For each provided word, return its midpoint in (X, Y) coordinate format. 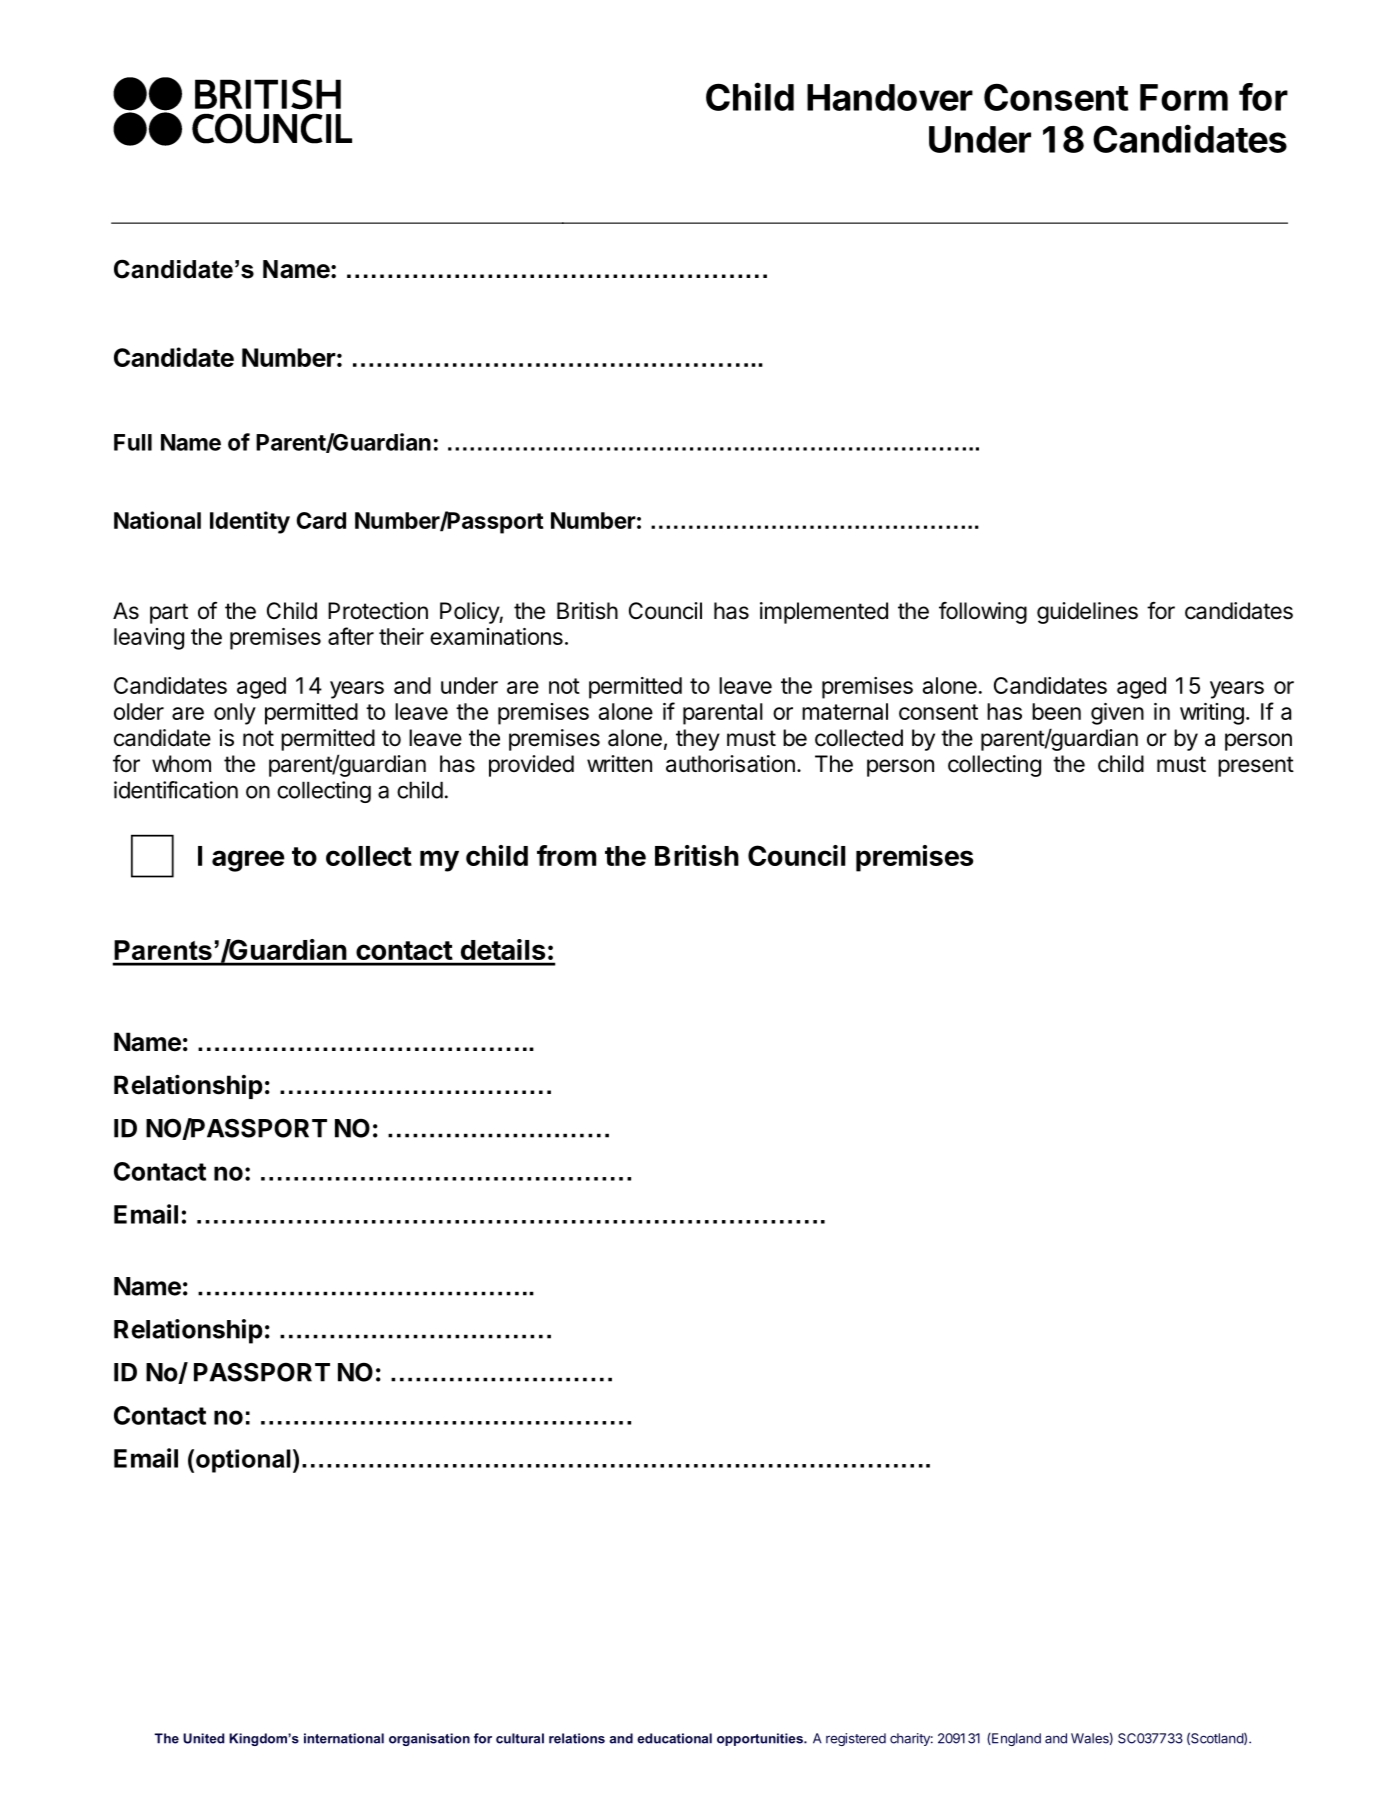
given (1117, 714)
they (698, 740)
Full (133, 442)
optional (243, 1461)
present (1256, 766)
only (235, 714)
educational (674, 1738)
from (566, 855)
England (1015, 1739)
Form (1184, 97)
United (203, 1738)
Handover (890, 97)
